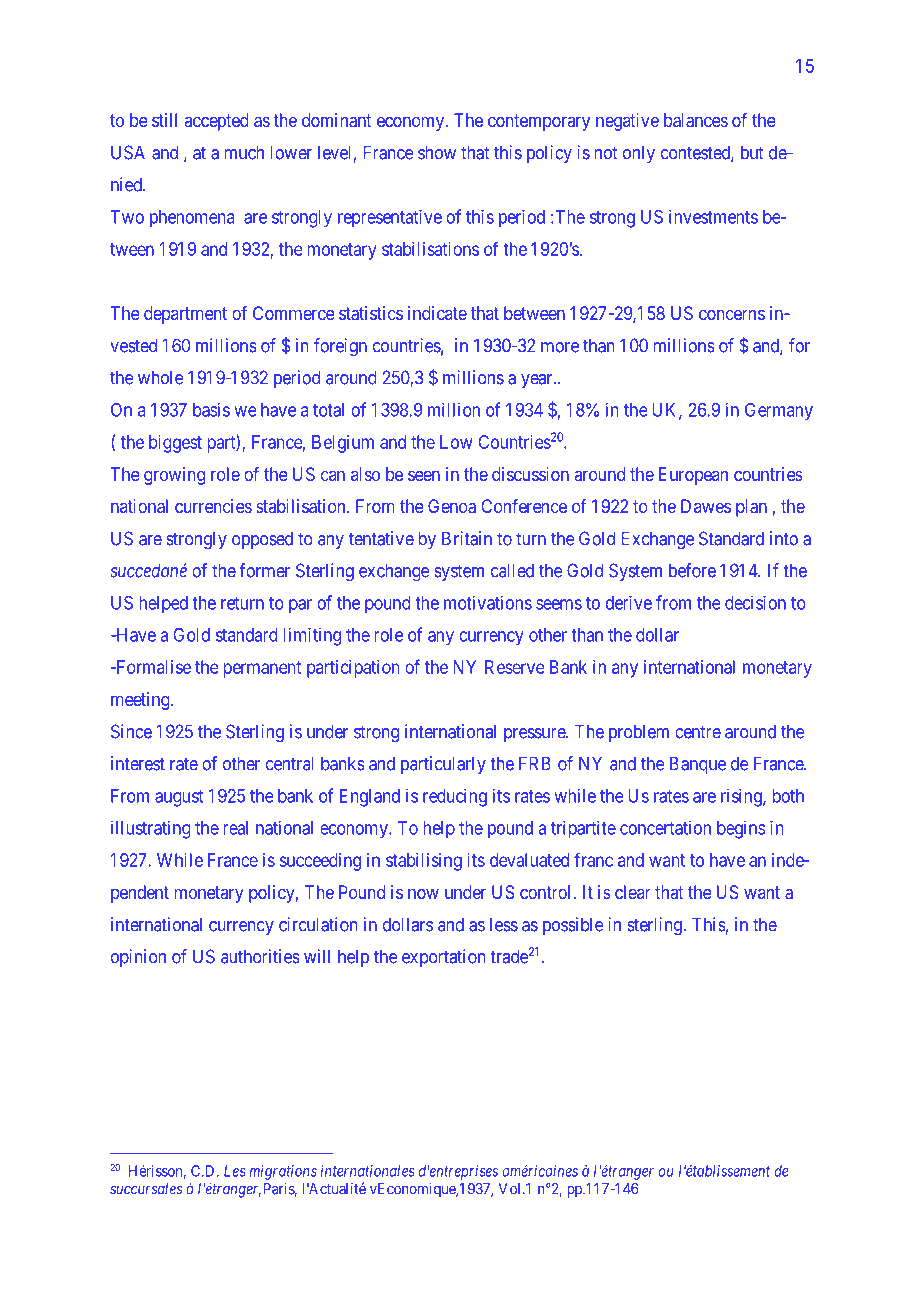  What do you see at coordinates (152, 667) in the page?
I see `Formalise` at bounding box center [152, 667].
